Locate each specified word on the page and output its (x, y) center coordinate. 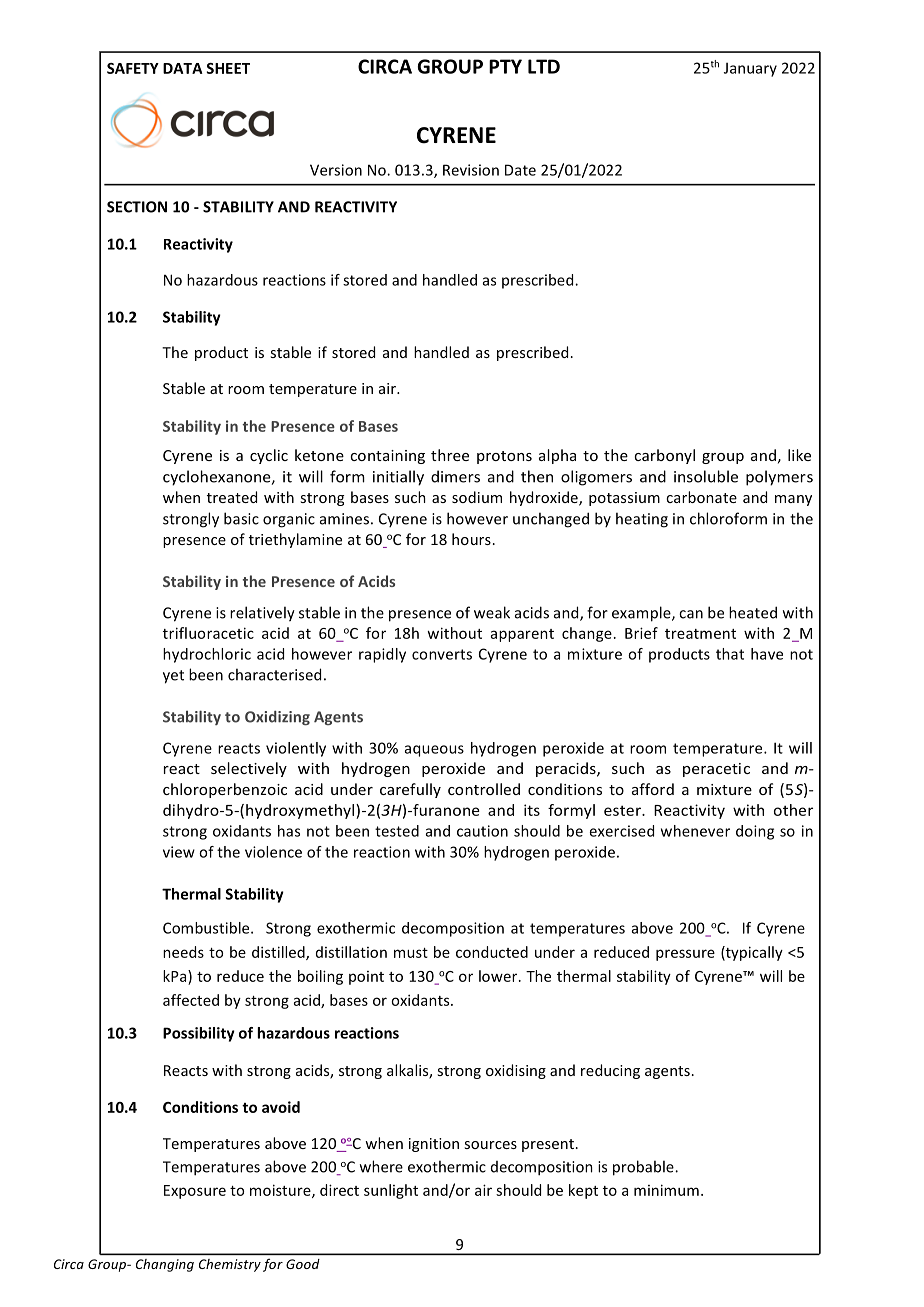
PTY (505, 66)
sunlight (391, 1191)
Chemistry (230, 1265)
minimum (666, 1190)
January (750, 69)
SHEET (228, 68)
